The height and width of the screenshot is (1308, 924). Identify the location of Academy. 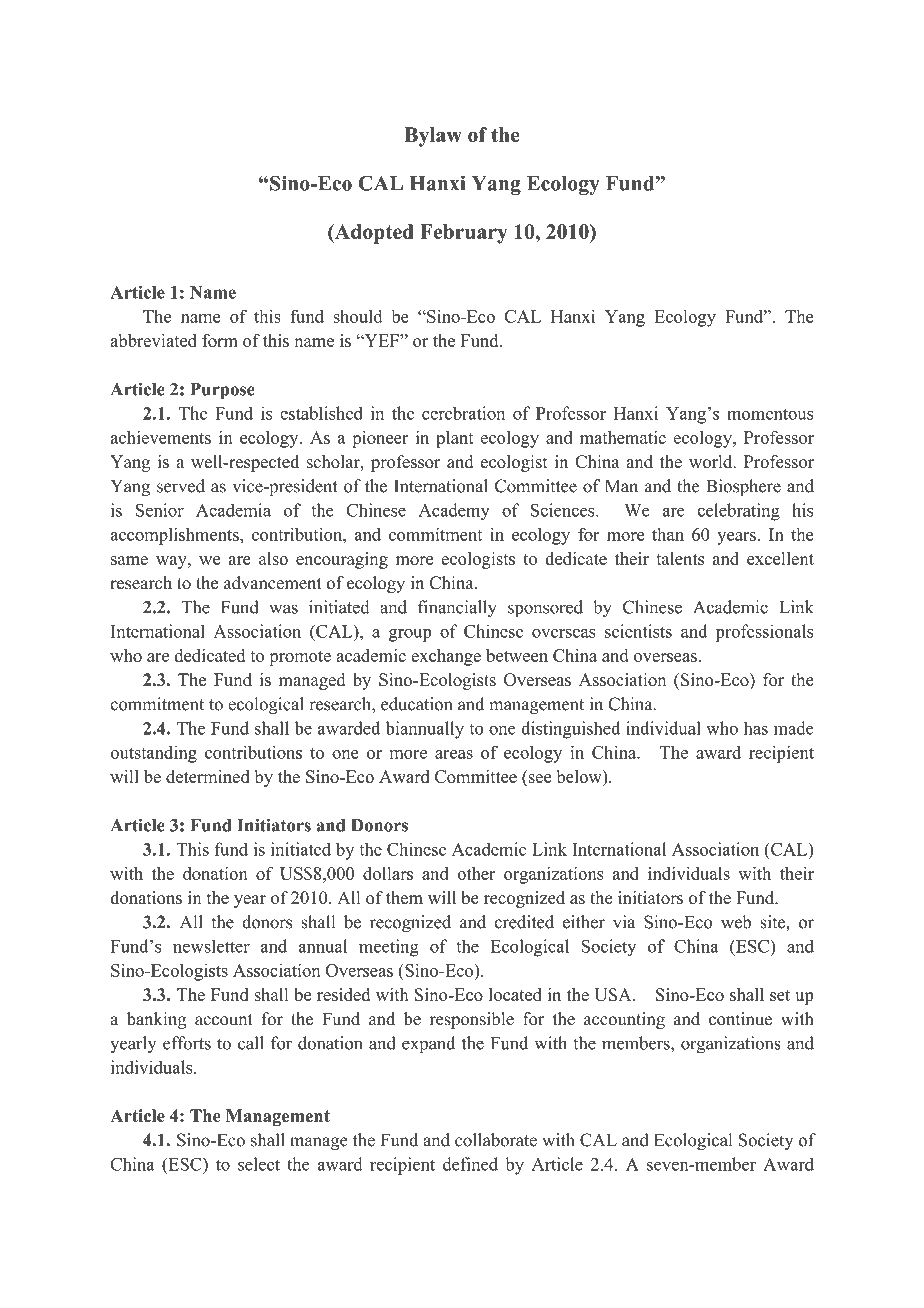
(454, 512).
